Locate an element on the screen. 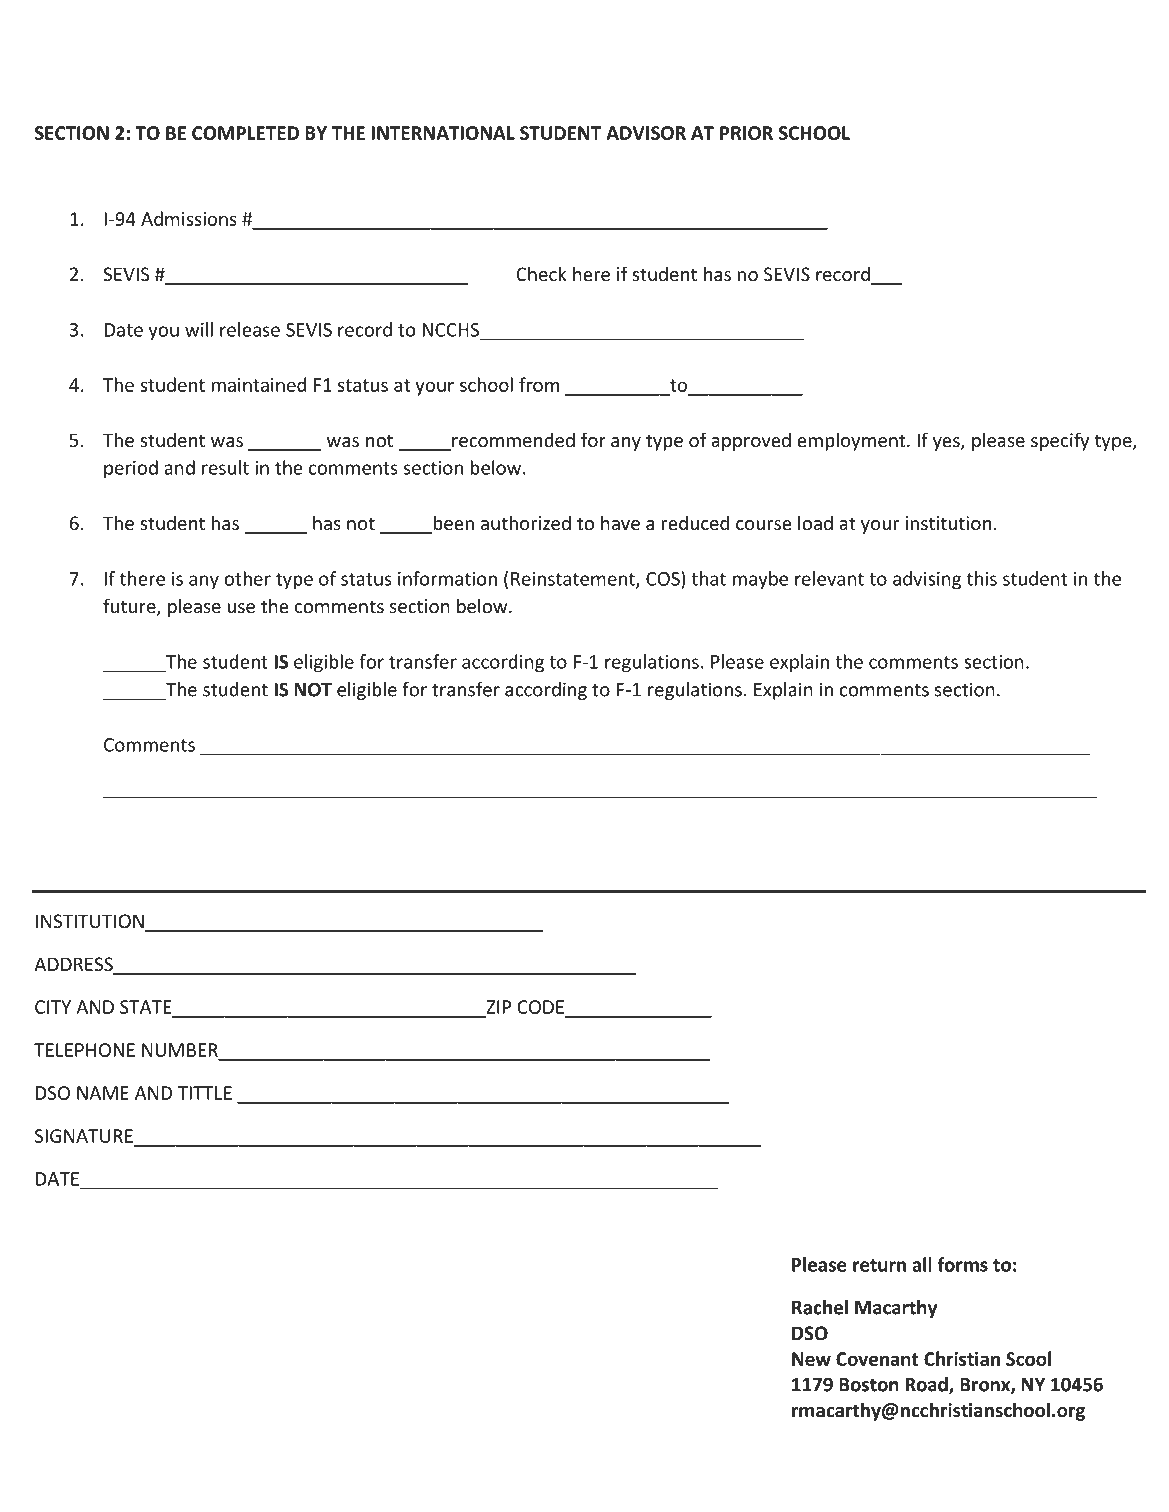 This screenshot has height=1512, width=1169. all is located at coordinates (922, 1264).
